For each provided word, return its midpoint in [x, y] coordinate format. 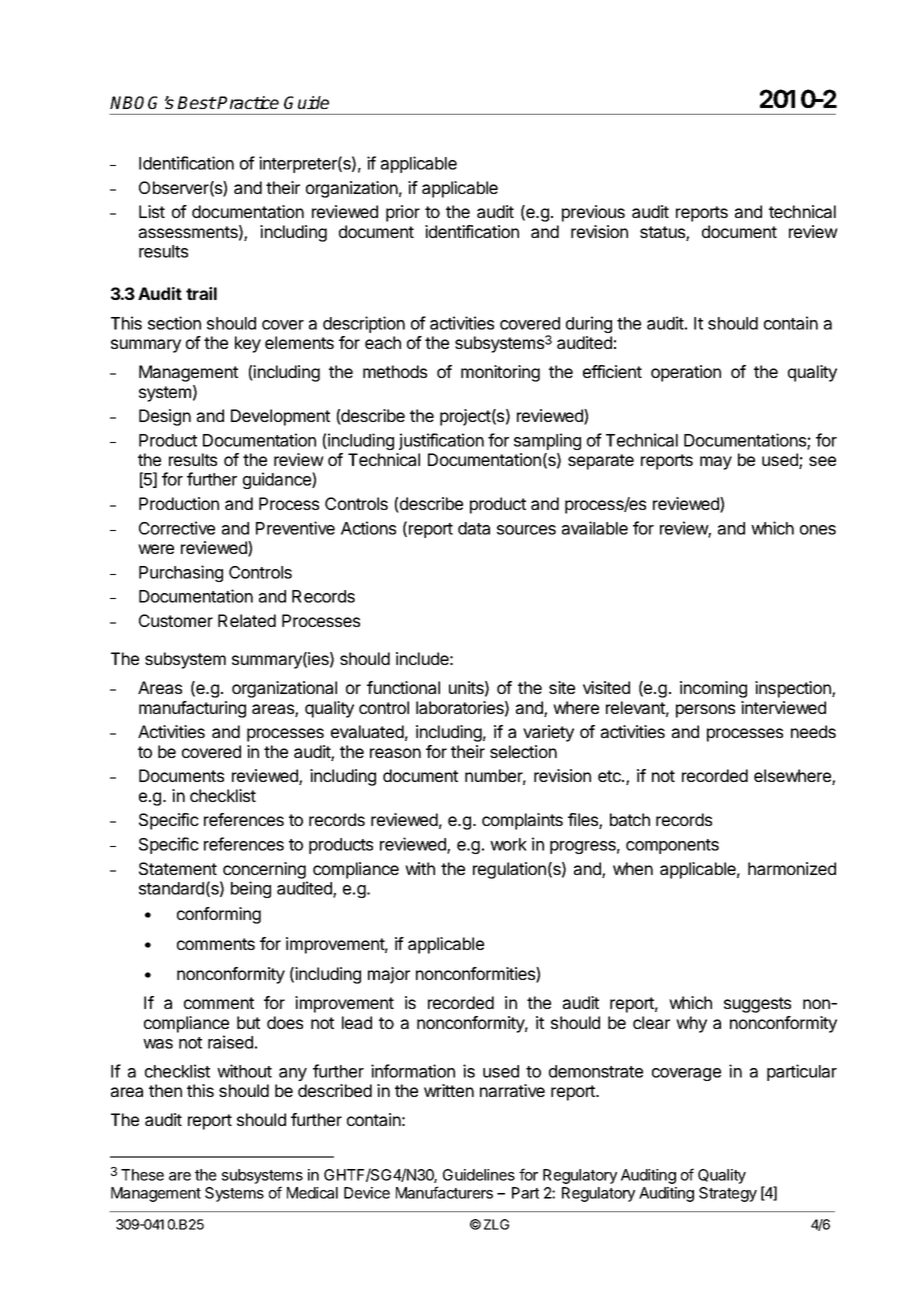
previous [593, 213]
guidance [278, 480]
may [716, 463]
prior [403, 213]
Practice [247, 102]
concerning [264, 870]
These [142, 1175]
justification [441, 441]
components [672, 846]
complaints [522, 821]
